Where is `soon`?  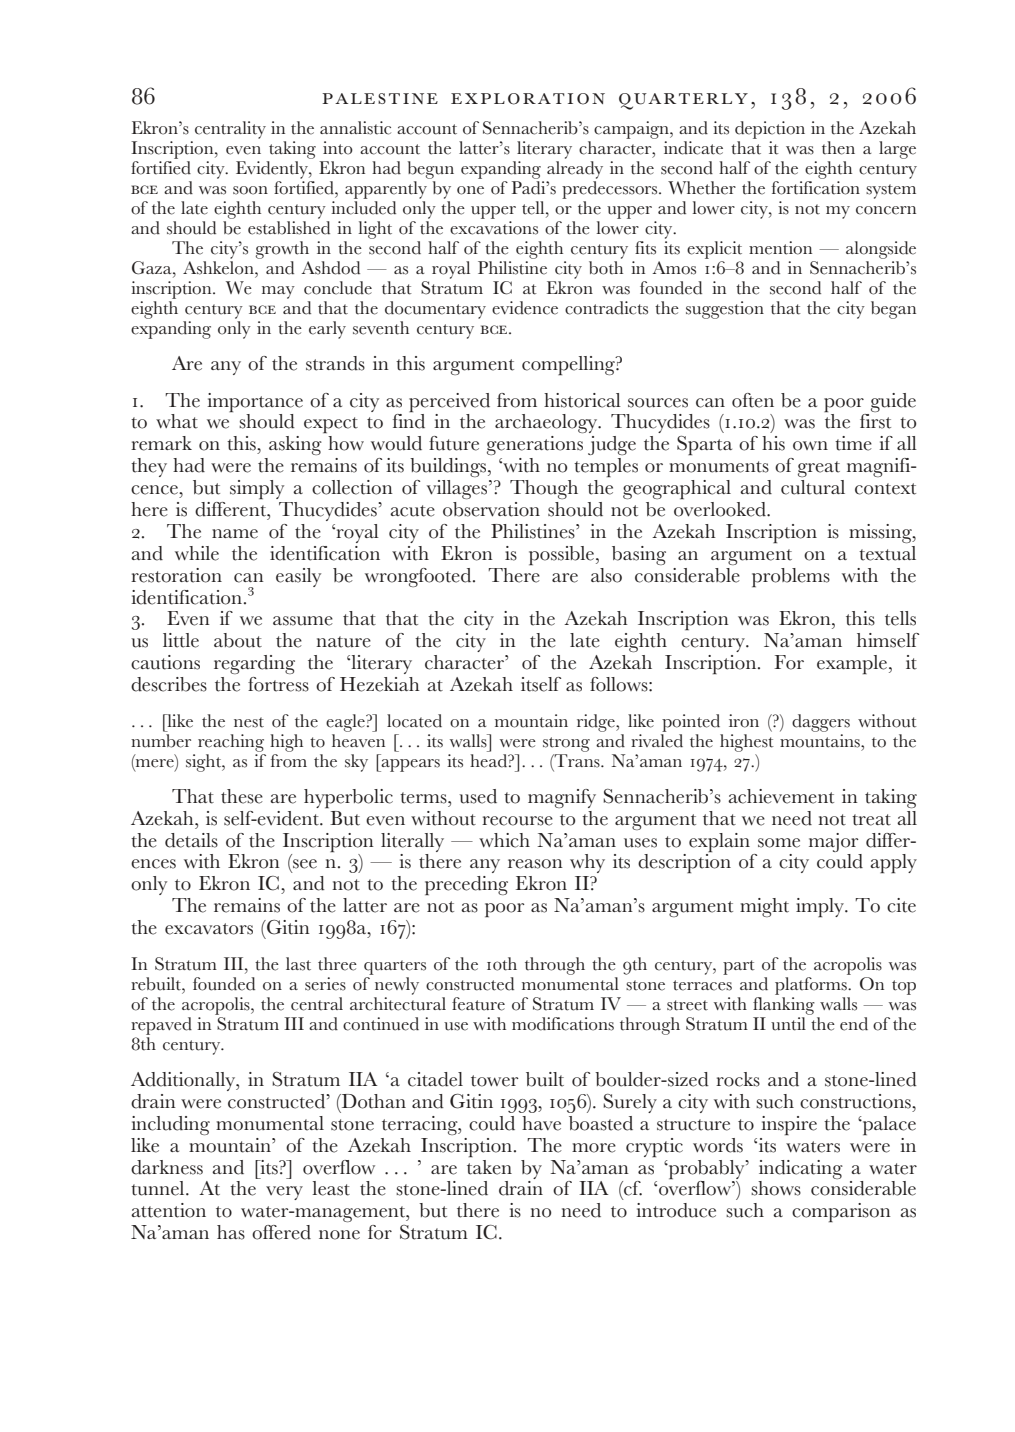 soon is located at coordinates (250, 190).
